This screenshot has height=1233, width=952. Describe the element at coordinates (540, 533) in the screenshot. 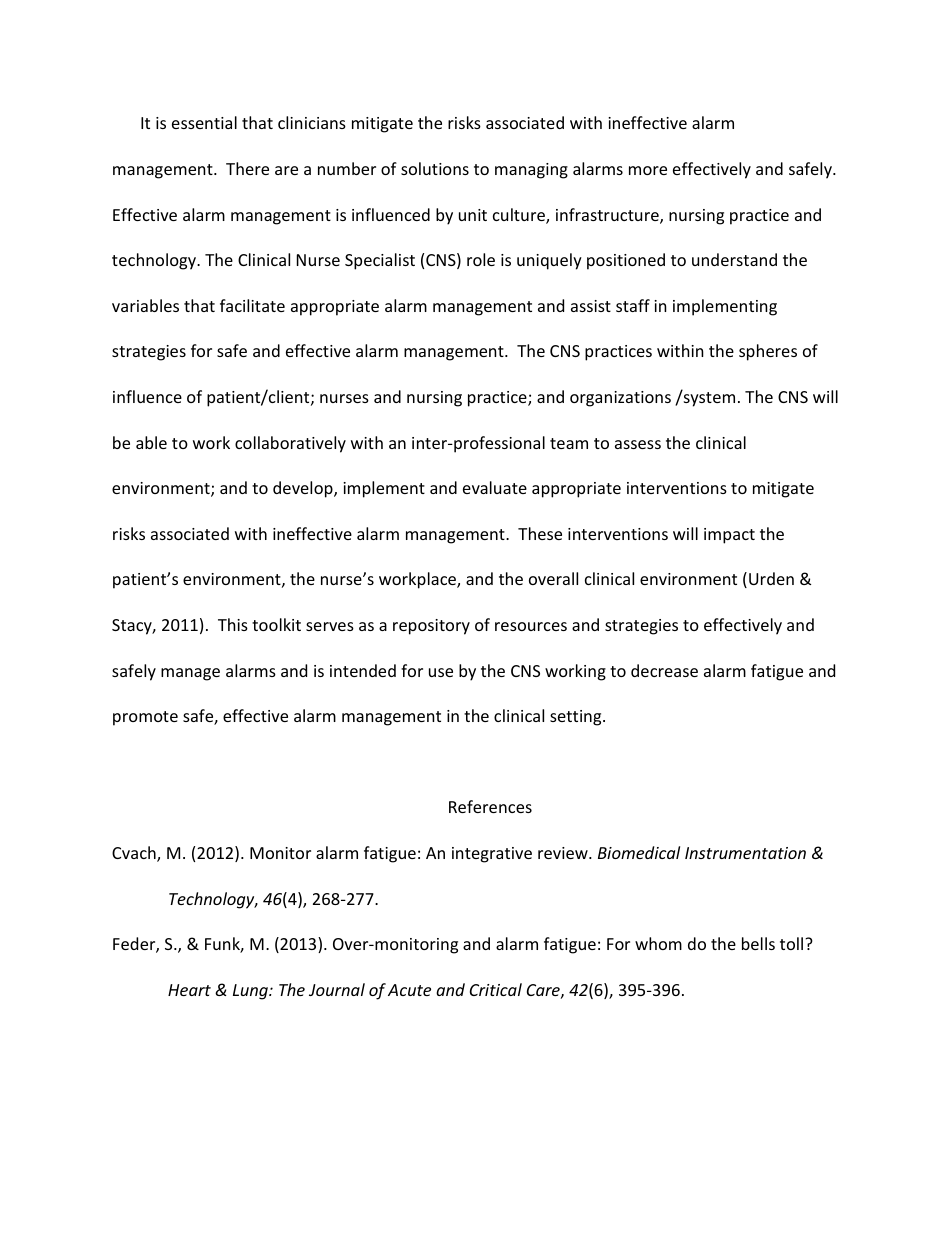

I see `These` at that location.
